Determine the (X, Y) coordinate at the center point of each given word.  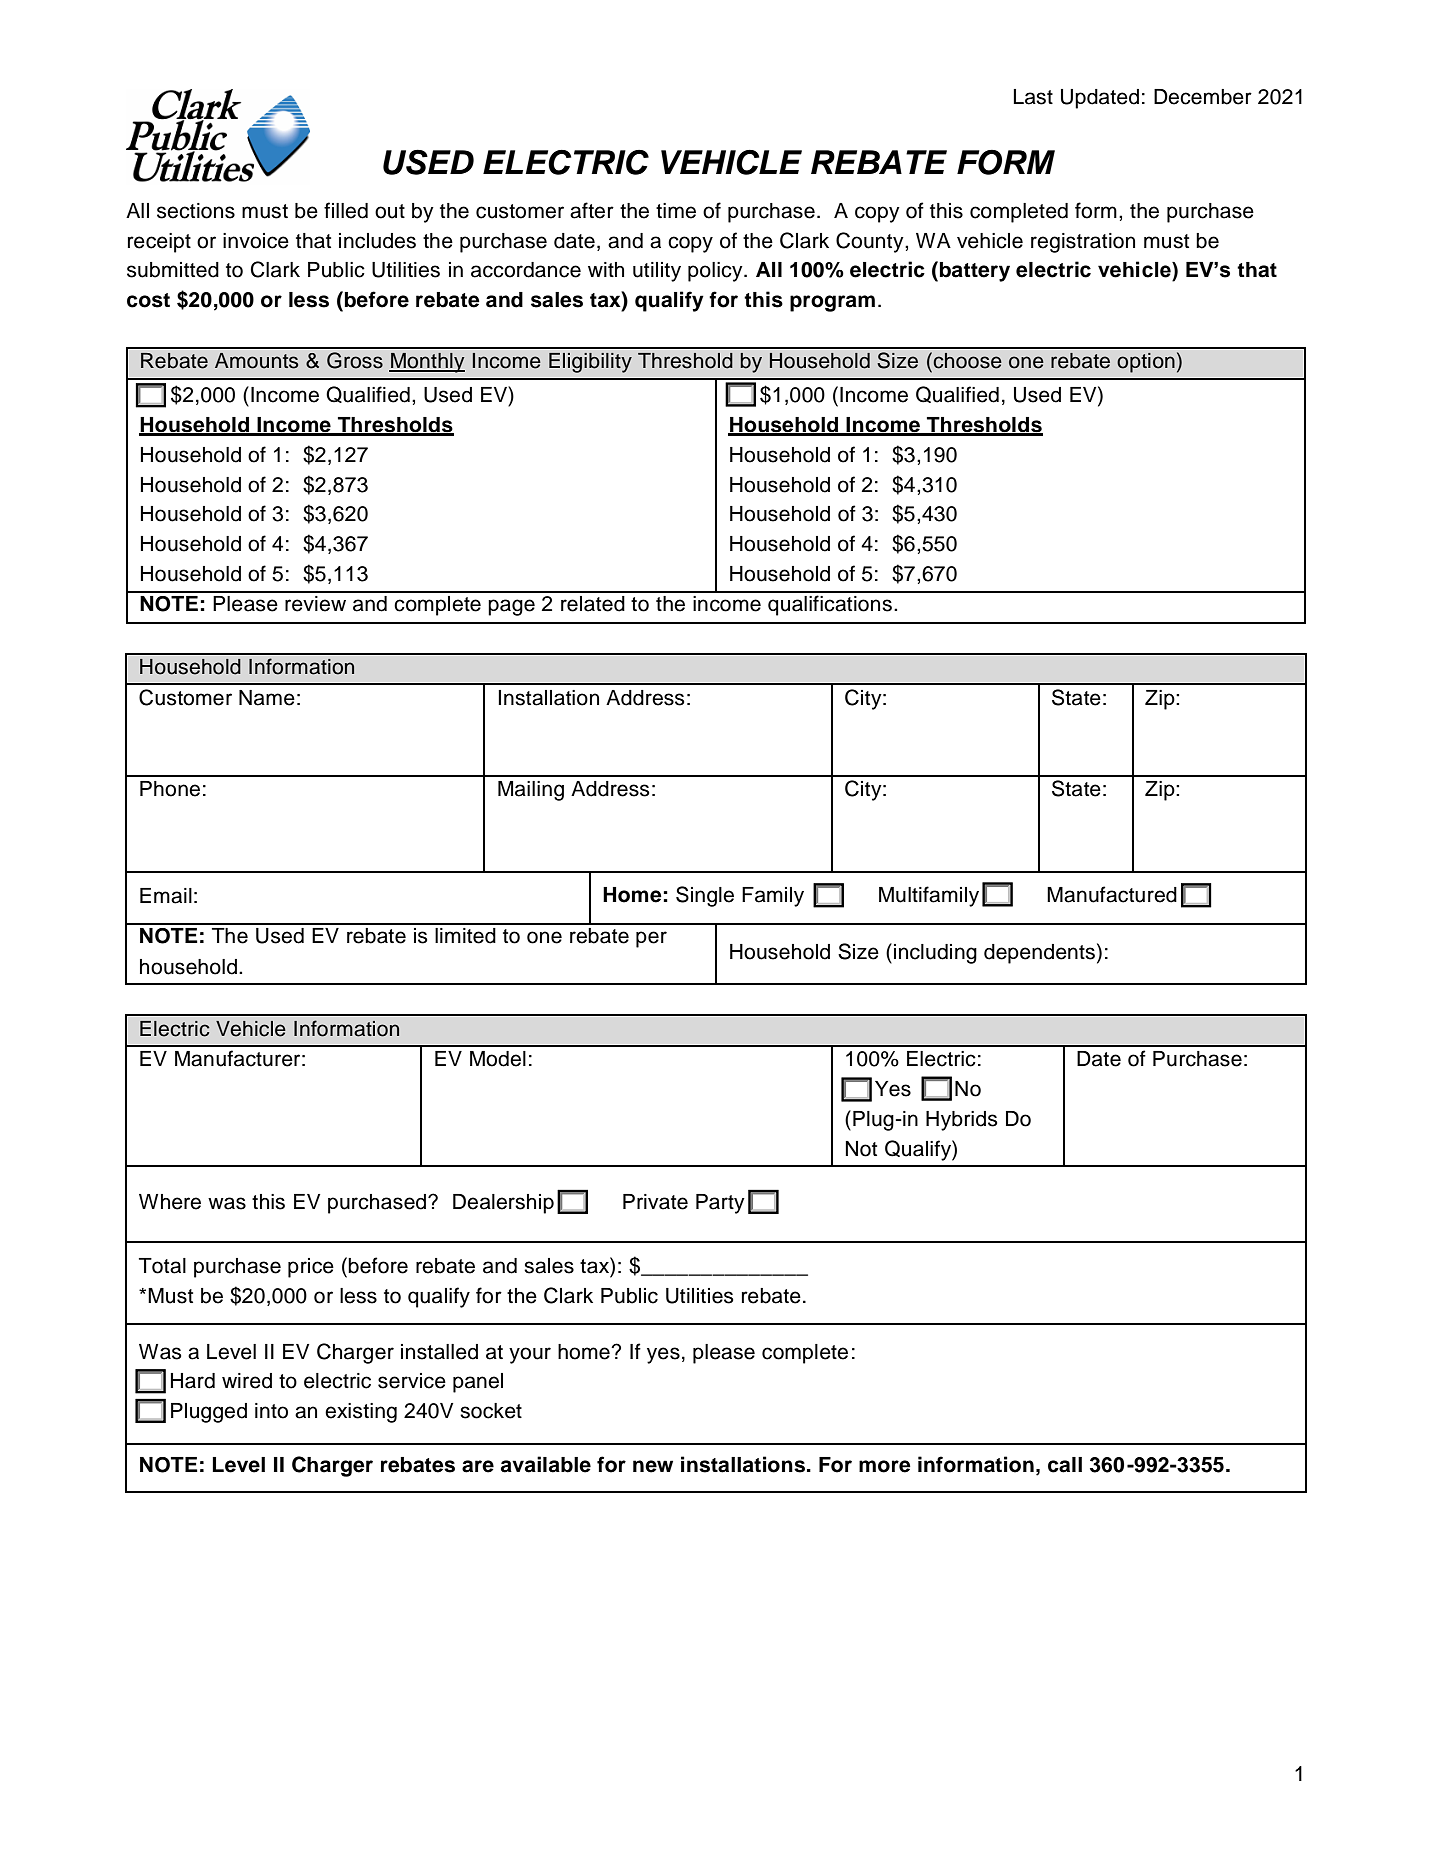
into (271, 1411)
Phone (170, 789)
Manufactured (1112, 894)
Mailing (531, 791)
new (653, 1466)
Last (1033, 97)
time (676, 211)
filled (346, 210)
